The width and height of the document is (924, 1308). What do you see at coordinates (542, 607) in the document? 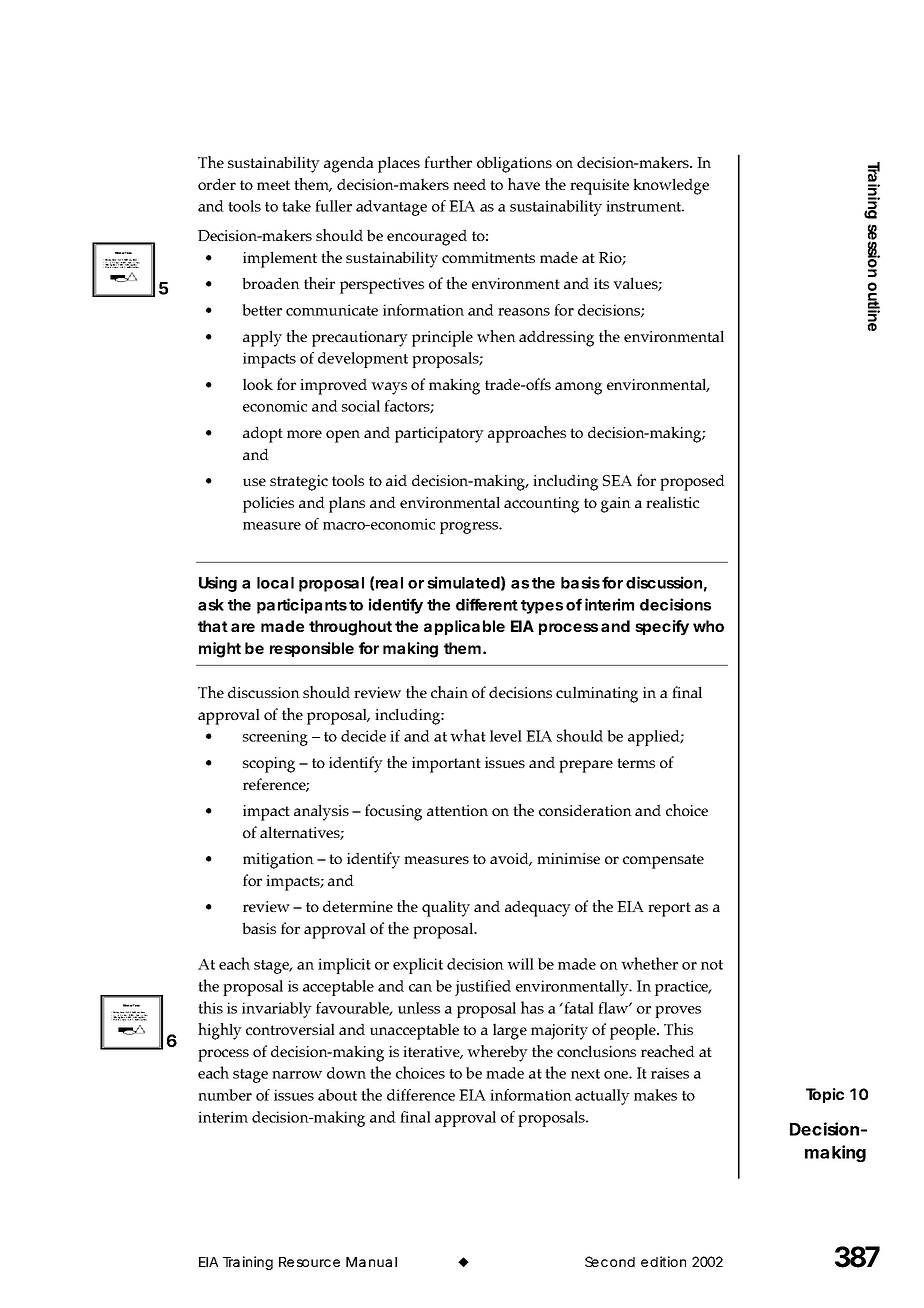
I see `types` at bounding box center [542, 607].
